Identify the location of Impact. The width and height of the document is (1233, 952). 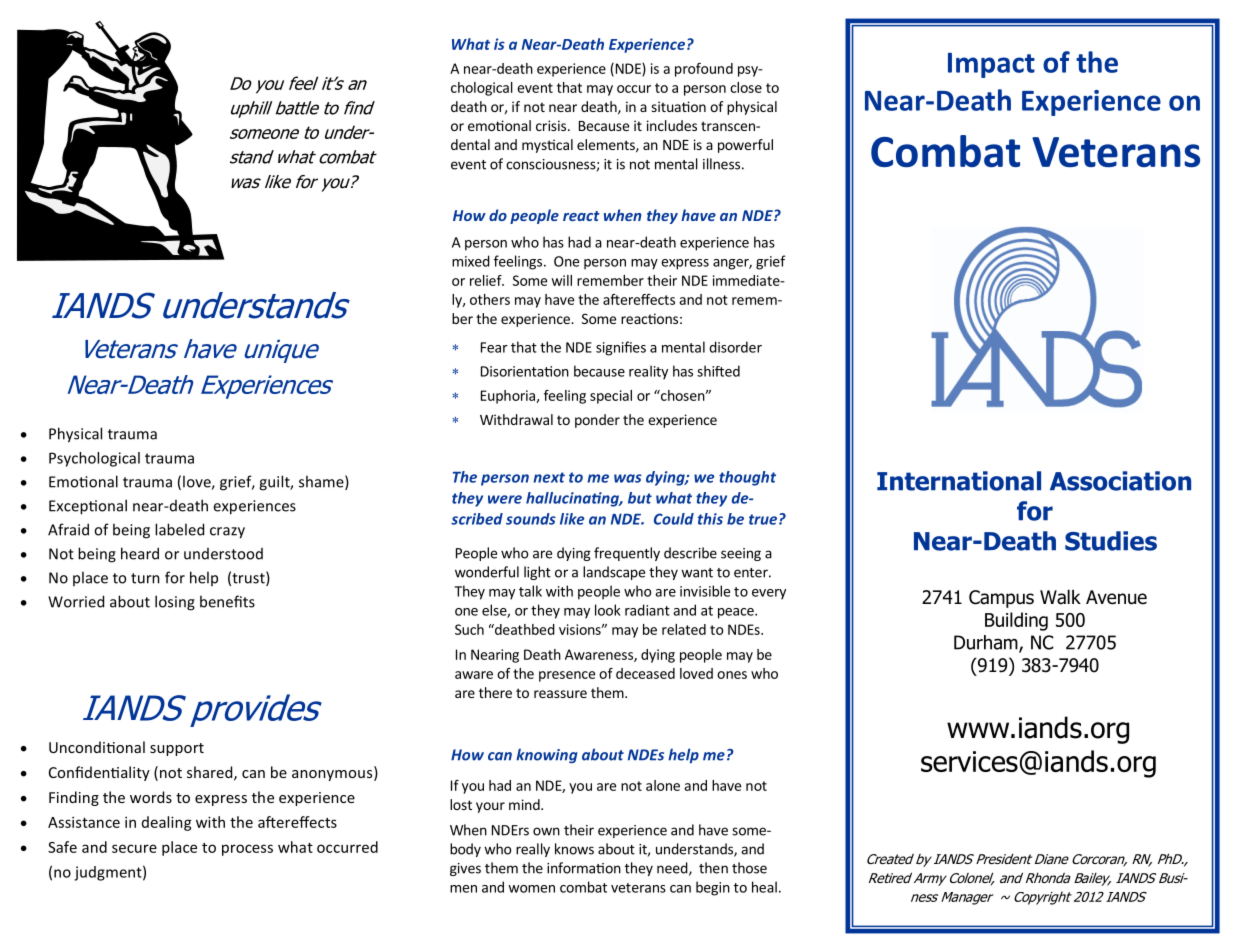
(991, 65).
